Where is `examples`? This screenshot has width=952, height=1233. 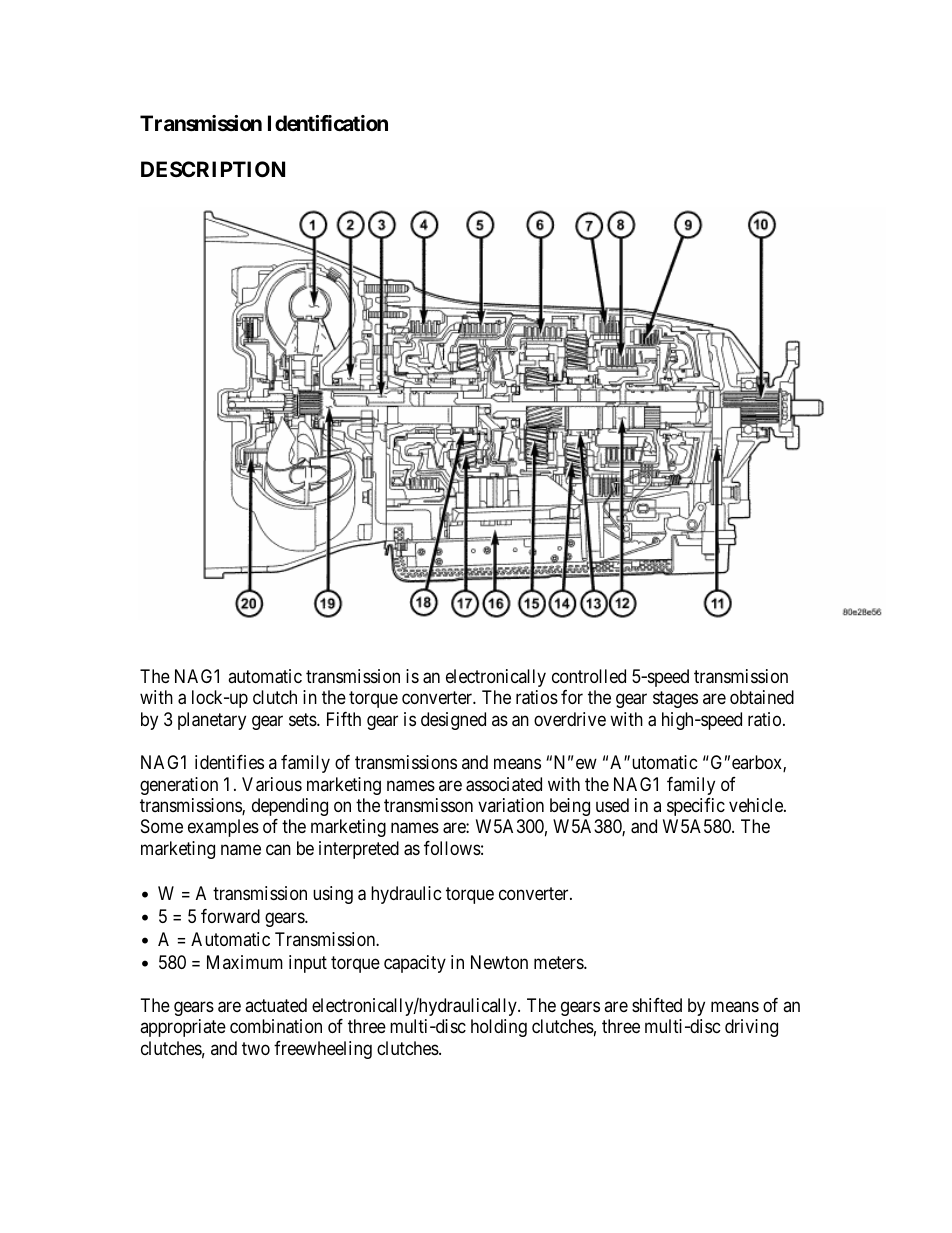 examples is located at coordinates (223, 828).
